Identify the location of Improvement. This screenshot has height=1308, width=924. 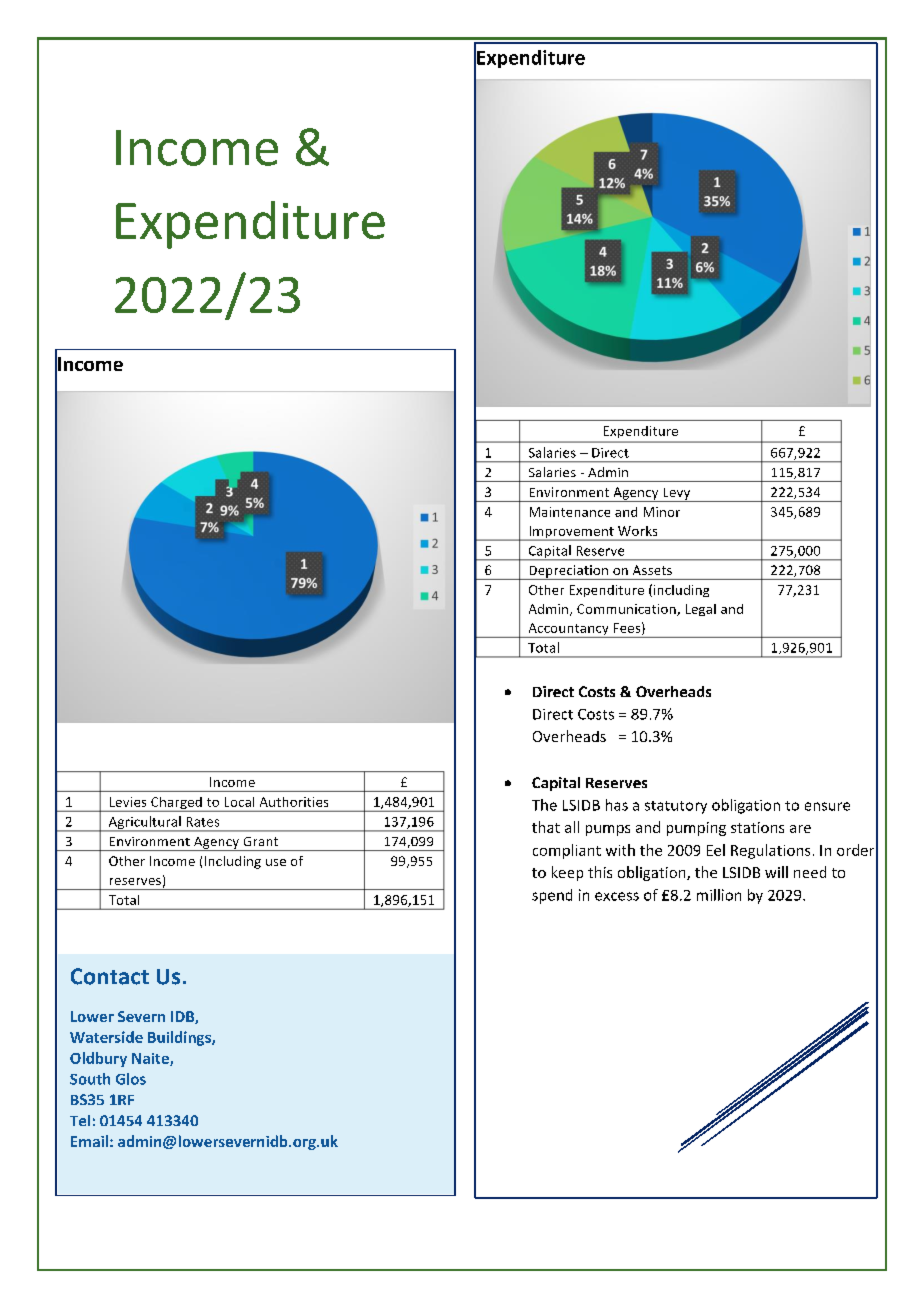
(571, 533).
